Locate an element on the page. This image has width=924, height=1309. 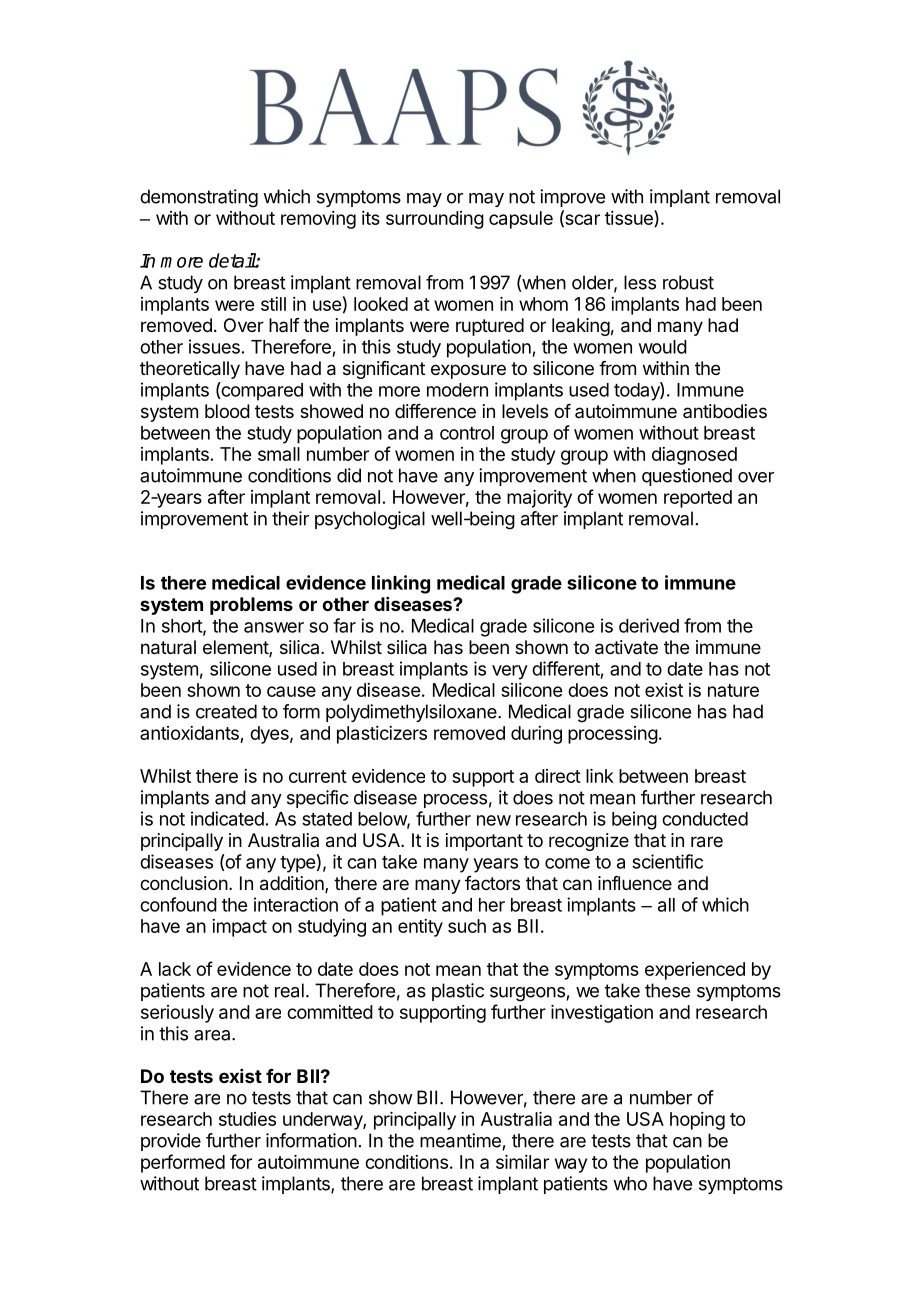
demonstrating is located at coordinates (199, 198).
